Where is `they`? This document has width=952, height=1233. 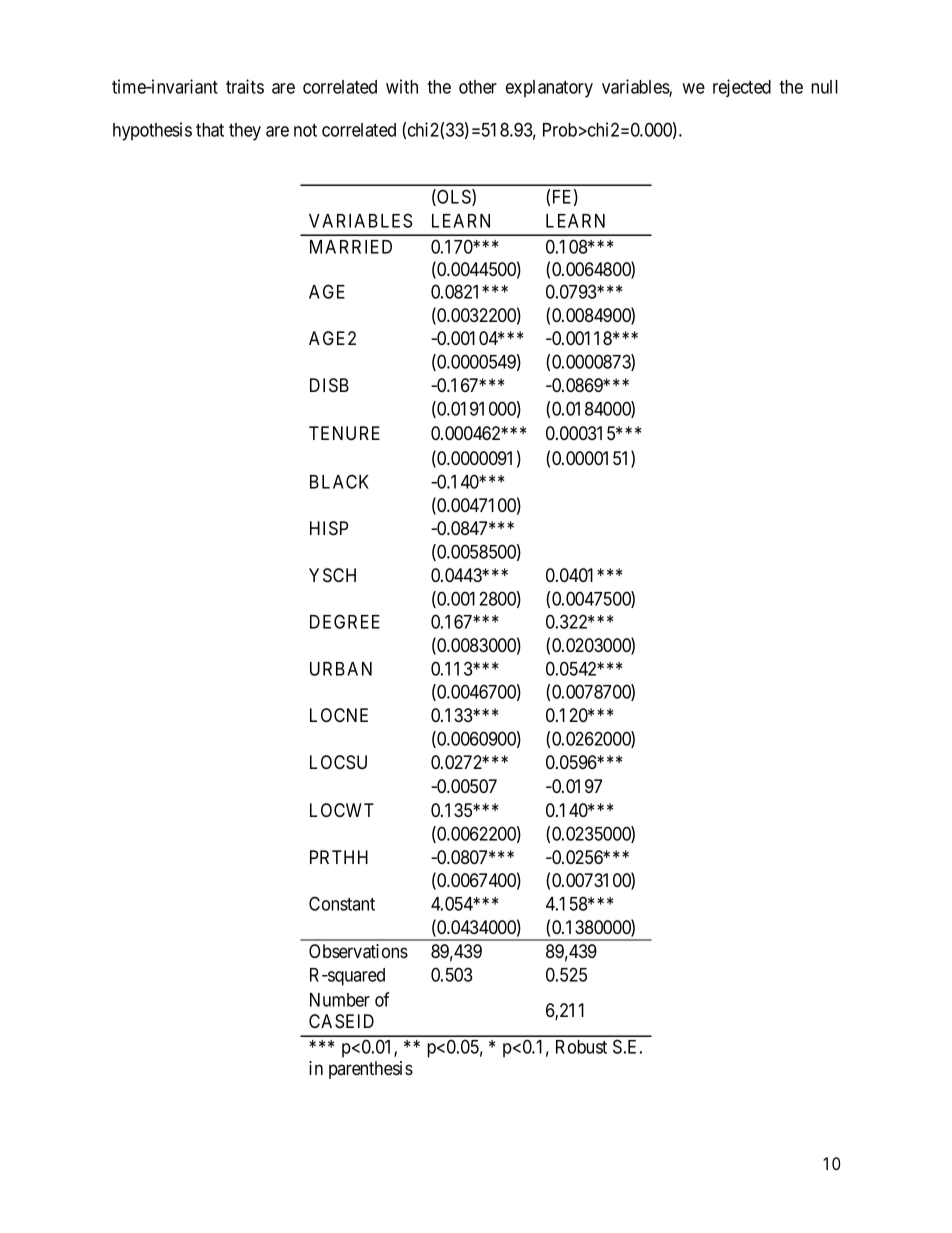 they is located at coordinates (245, 132).
